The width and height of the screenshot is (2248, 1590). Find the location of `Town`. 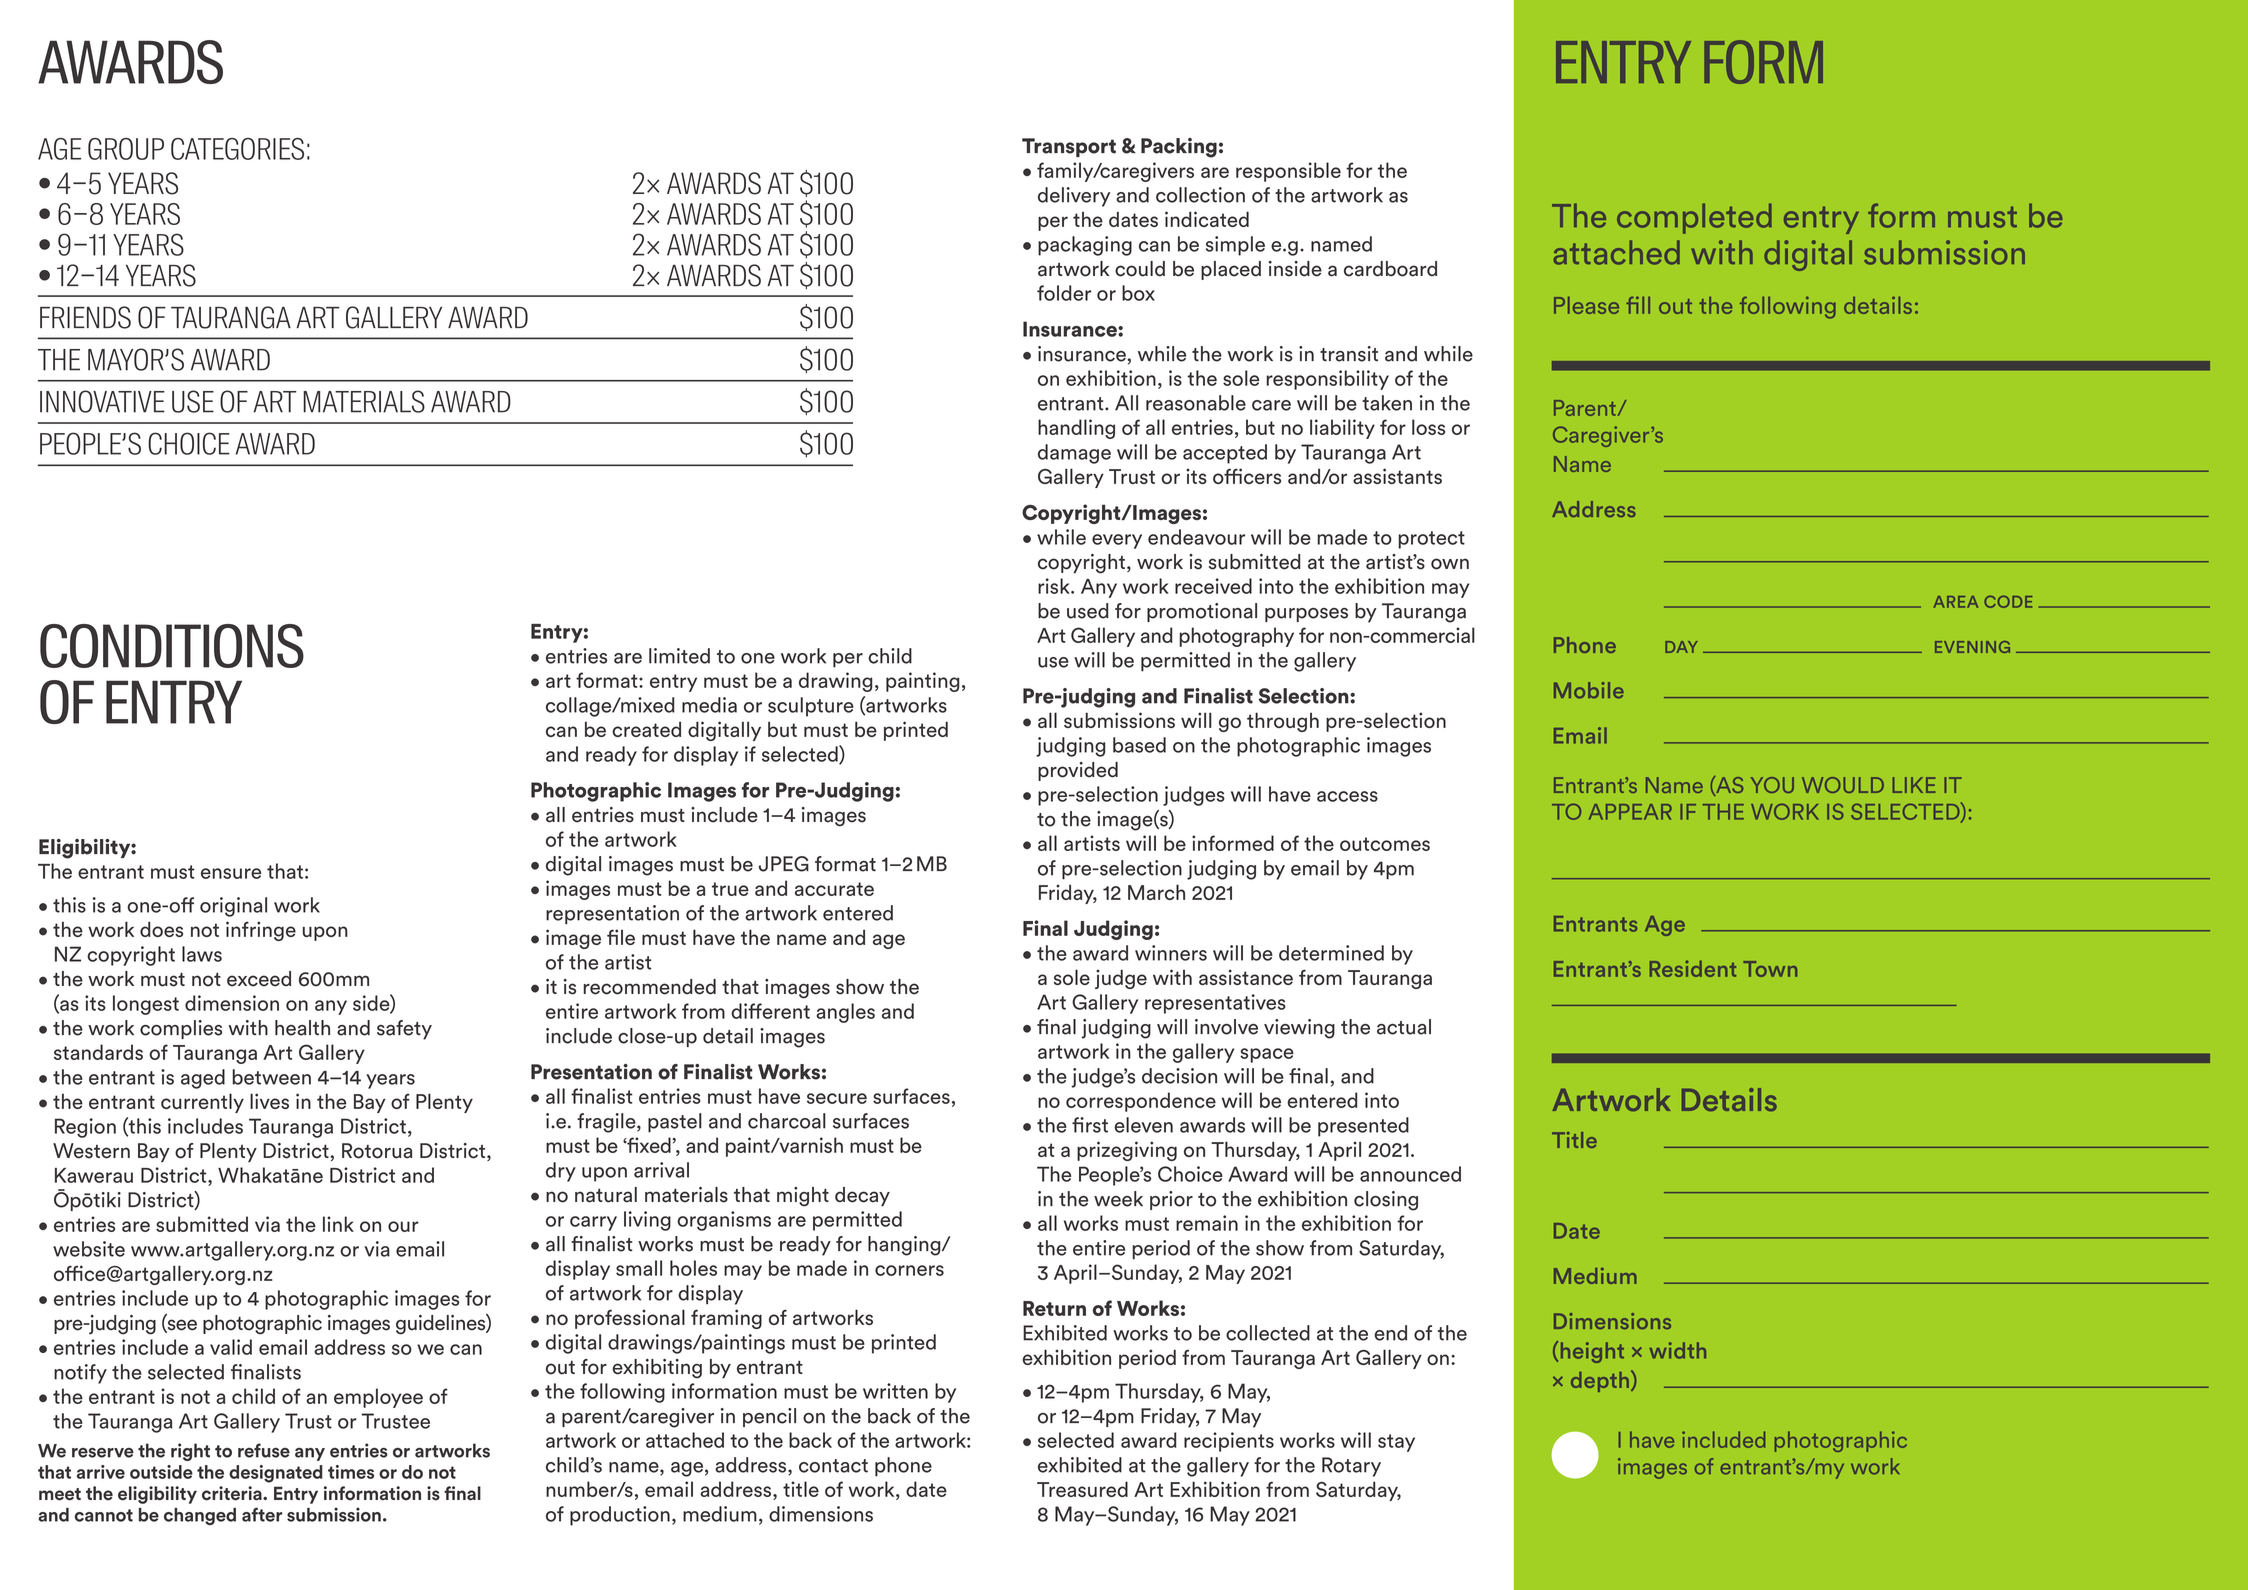

Town is located at coordinates (1770, 969).
